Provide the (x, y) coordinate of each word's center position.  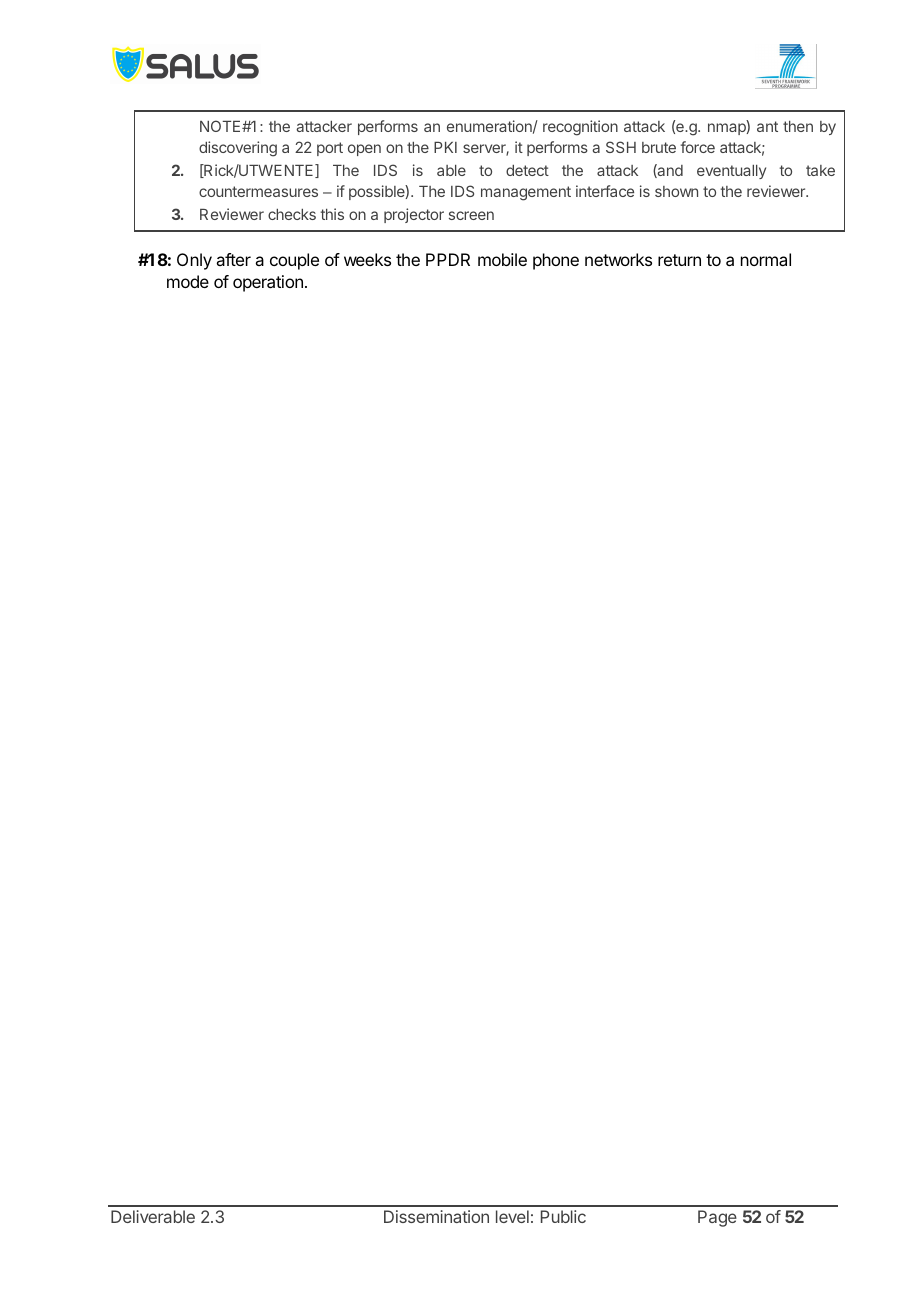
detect (527, 170)
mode (188, 281)
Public (563, 1216)
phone (556, 261)
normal (766, 259)
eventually (731, 172)
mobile (502, 259)
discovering (238, 149)
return (679, 260)
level (512, 1216)
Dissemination (436, 1216)
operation (268, 283)
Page (717, 1218)
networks (618, 259)
